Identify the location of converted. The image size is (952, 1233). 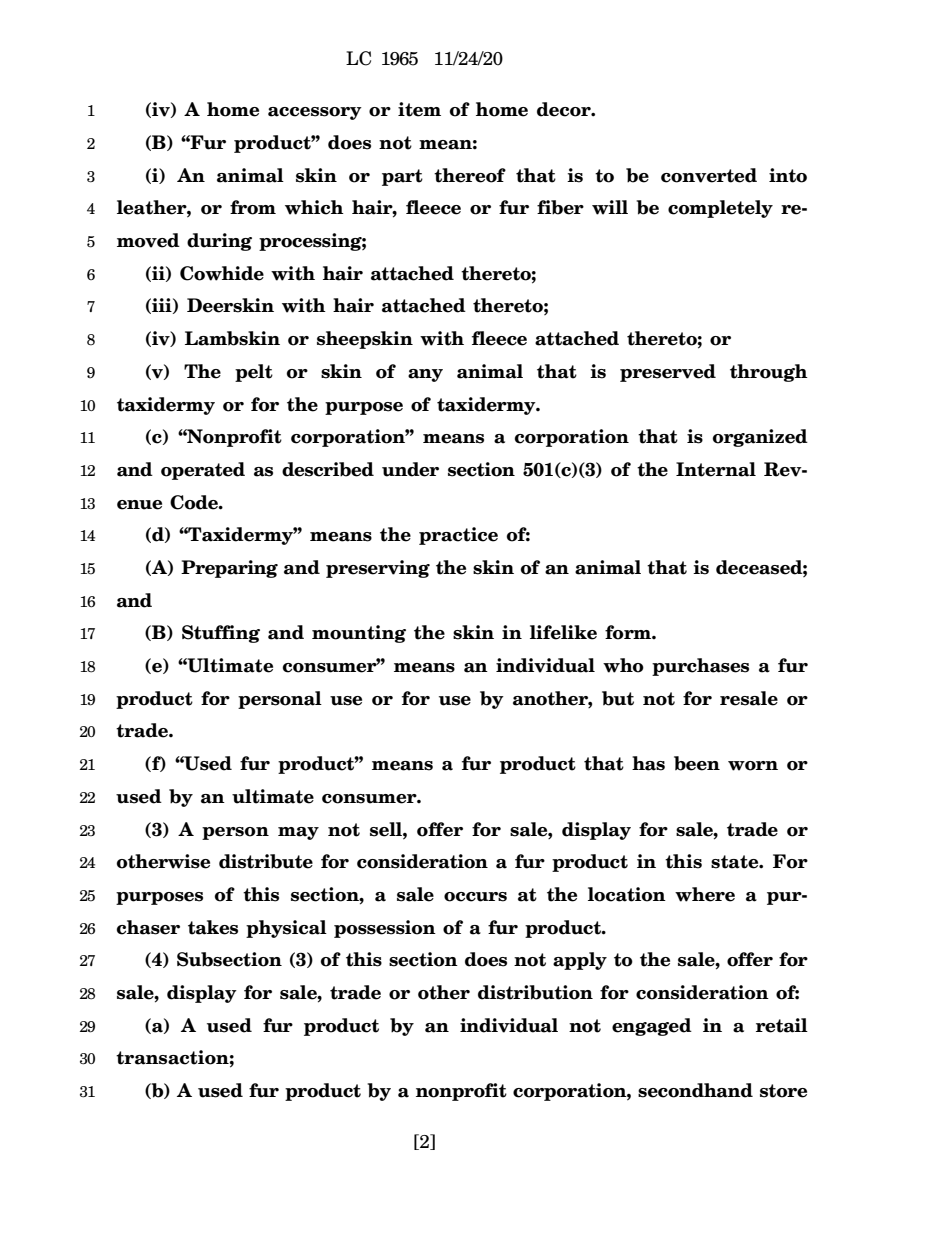
(709, 175).
